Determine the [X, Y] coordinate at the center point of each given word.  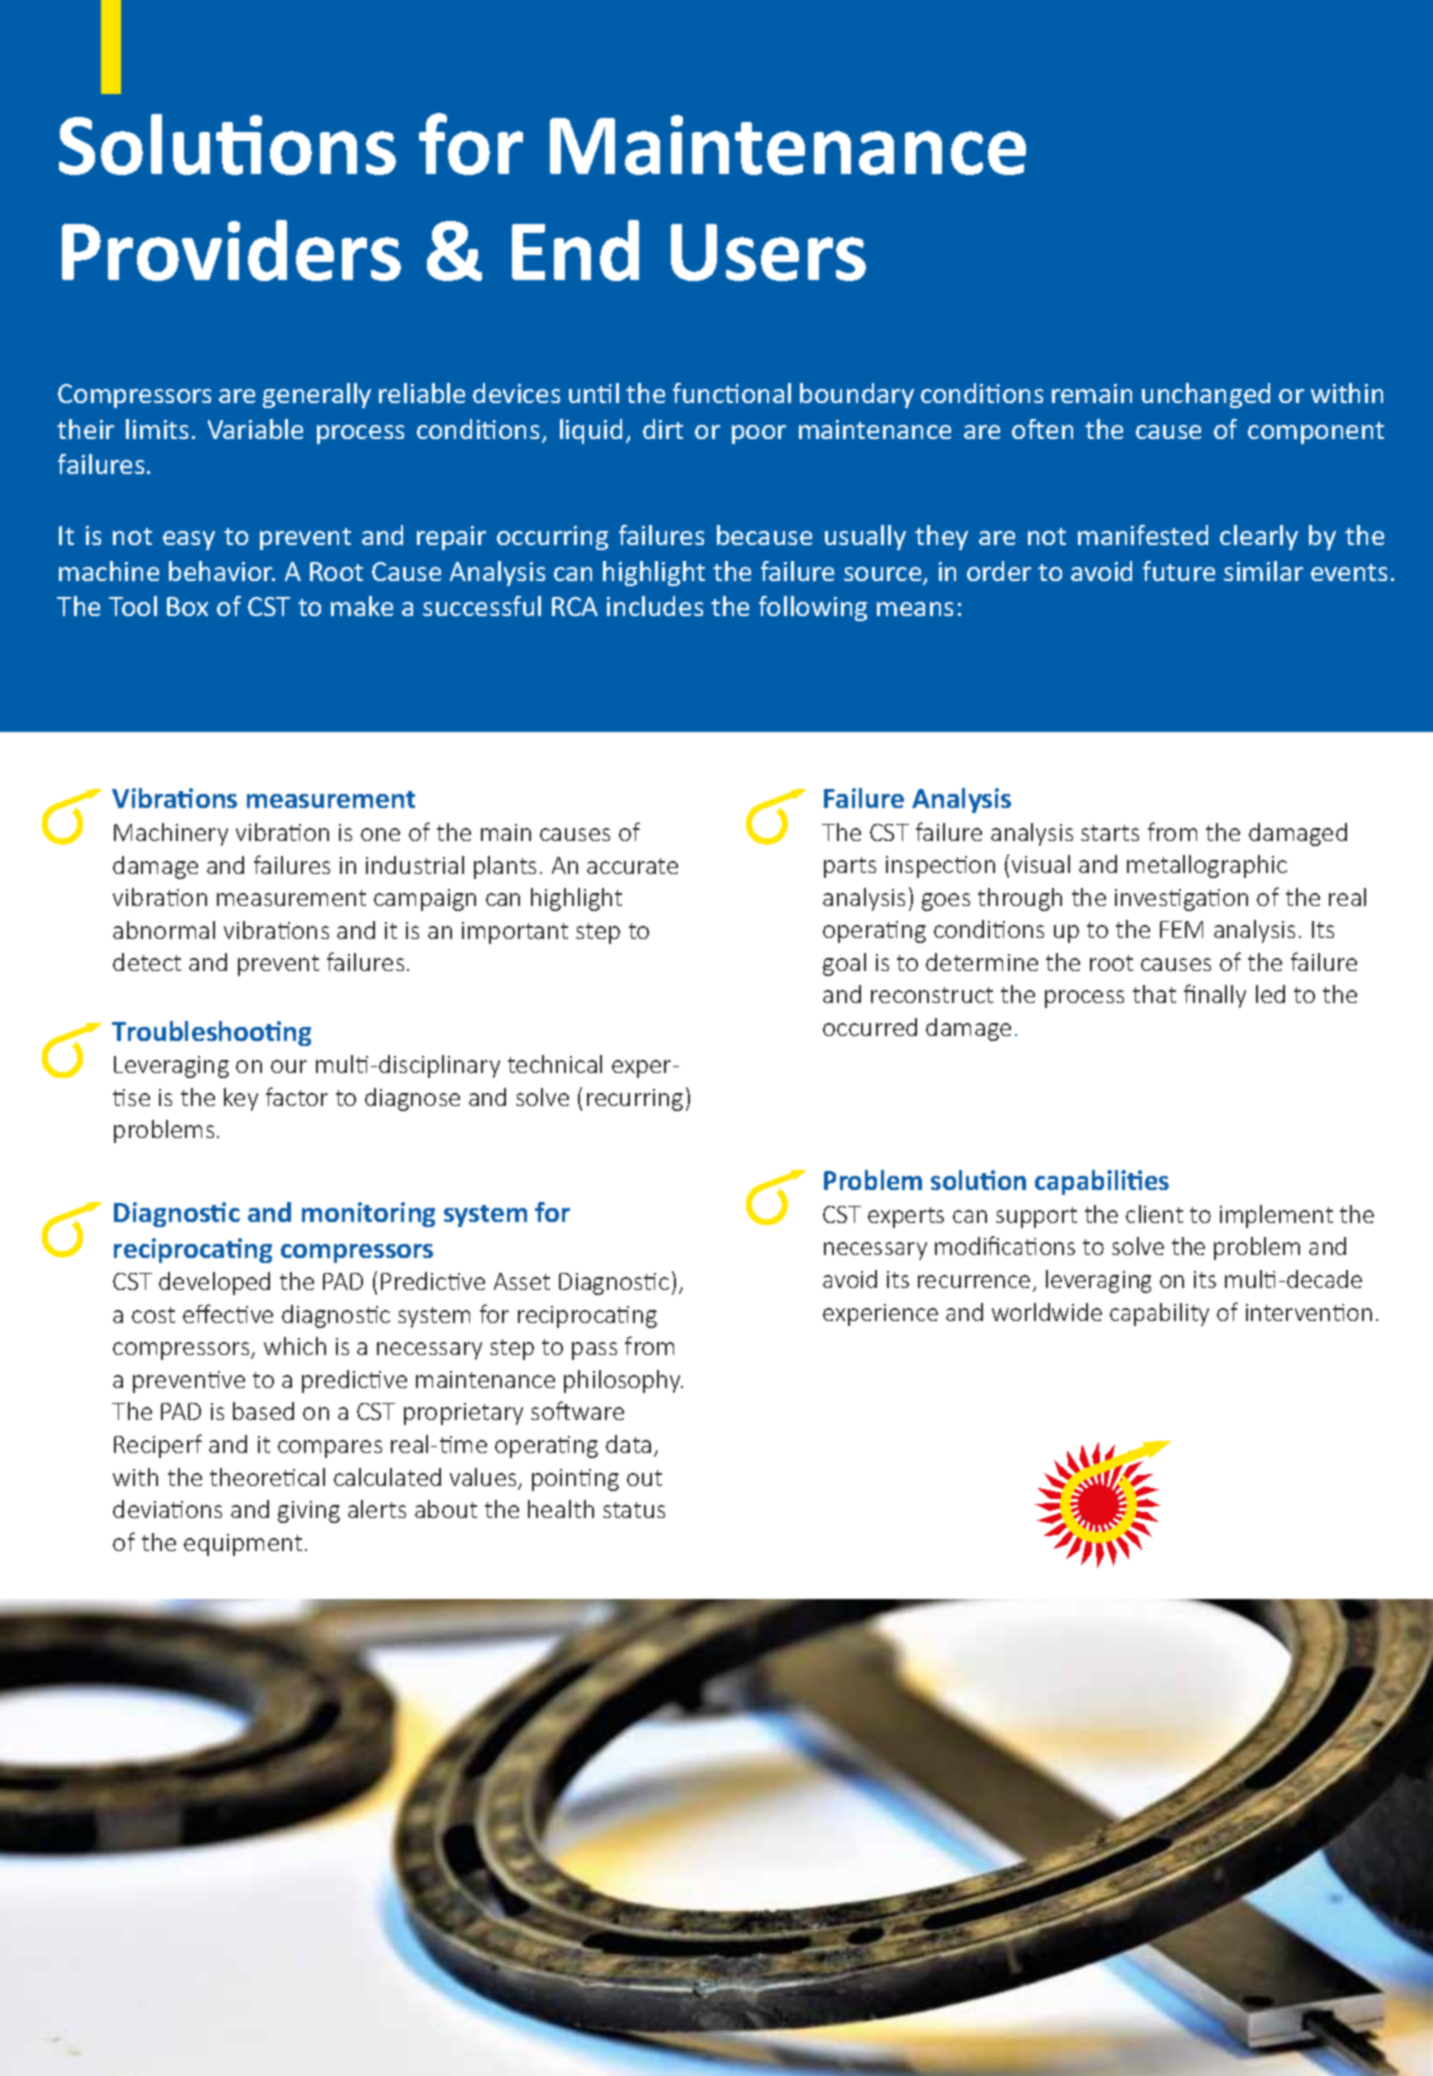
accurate [632, 866]
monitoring [368, 1214]
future [1179, 571]
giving [309, 1512]
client [1154, 1214]
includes [655, 606]
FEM [1181, 929]
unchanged [1206, 395]
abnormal [164, 930]
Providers [231, 250]
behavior [222, 571]
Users [768, 252]
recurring [635, 1100]
